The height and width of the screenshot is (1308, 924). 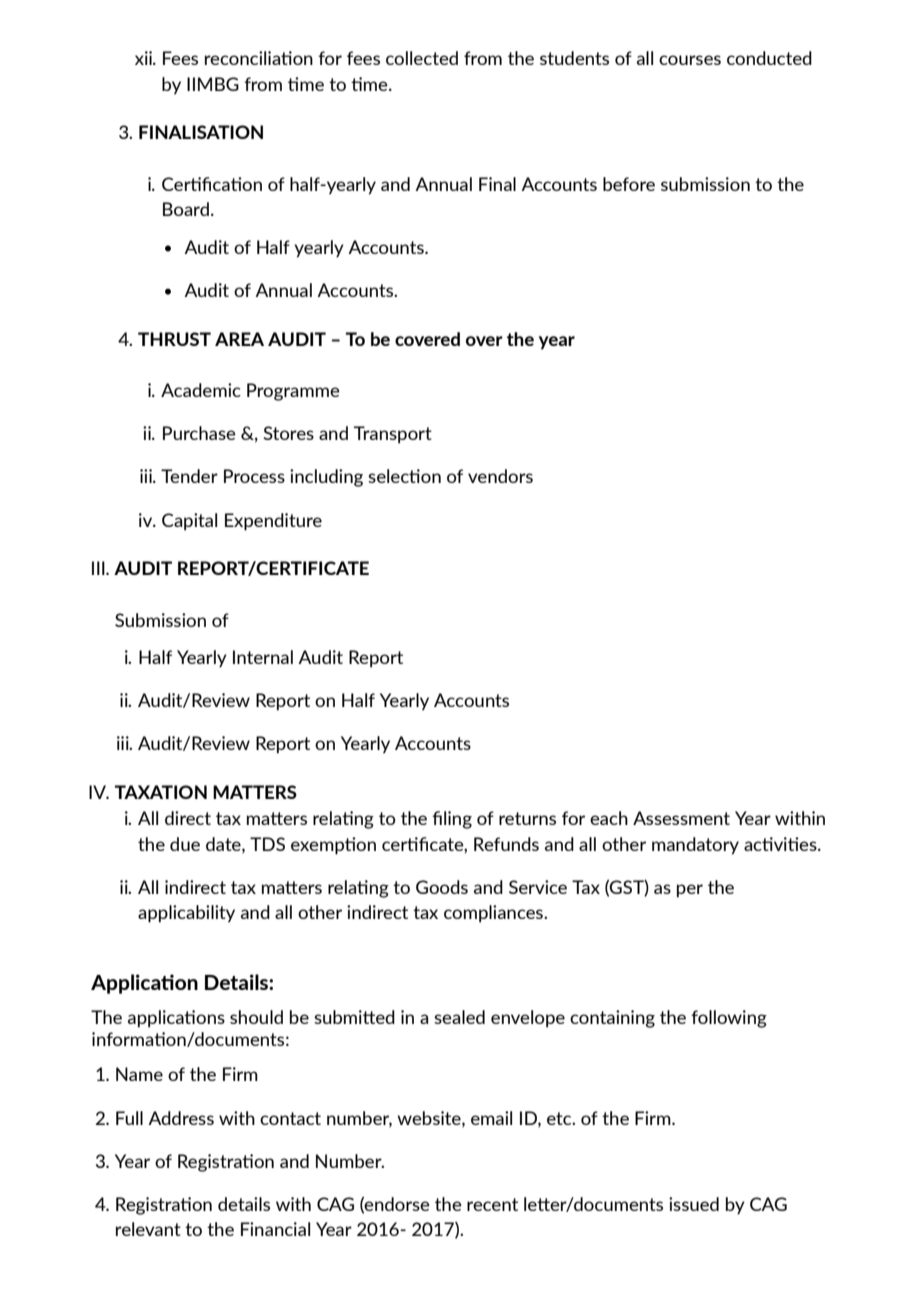 I want to click on relevant, so click(x=148, y=1229).
